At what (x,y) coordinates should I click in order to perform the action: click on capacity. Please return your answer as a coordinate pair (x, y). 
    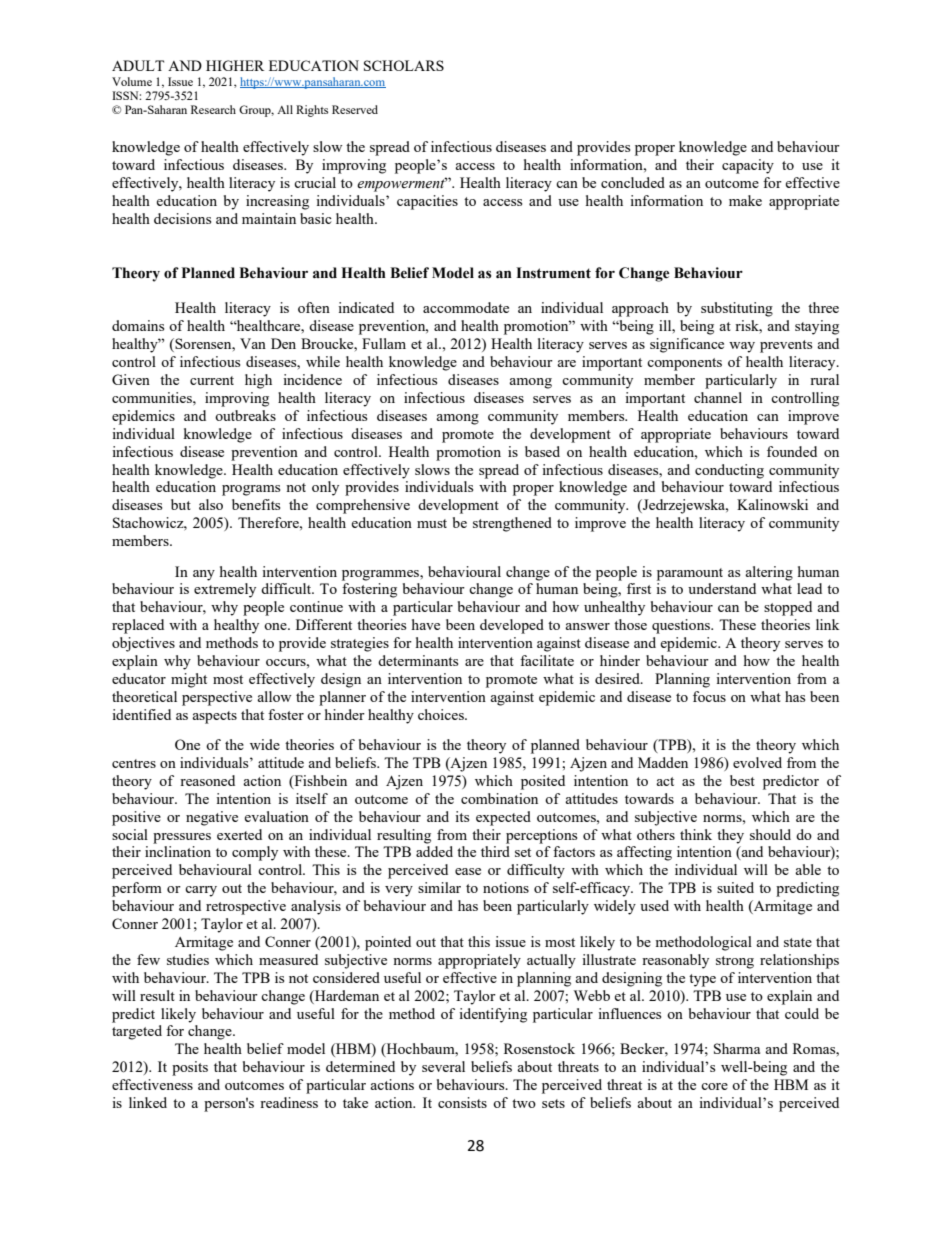
    Looking at the image, I should click on (748, 166).
